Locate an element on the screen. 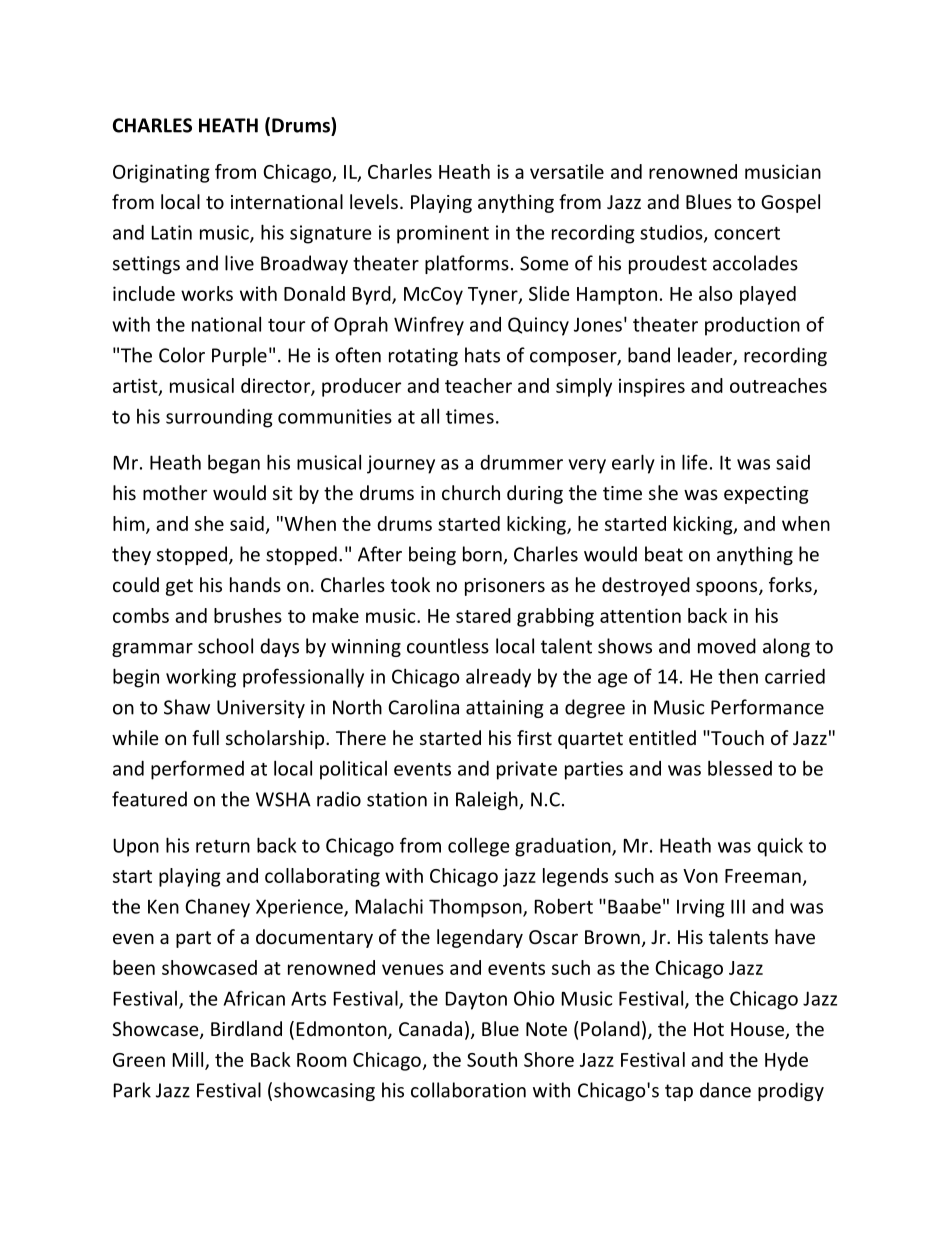 The width and height of the screenshot is (952, 1233). concert is located at coordinates (747, 233).
